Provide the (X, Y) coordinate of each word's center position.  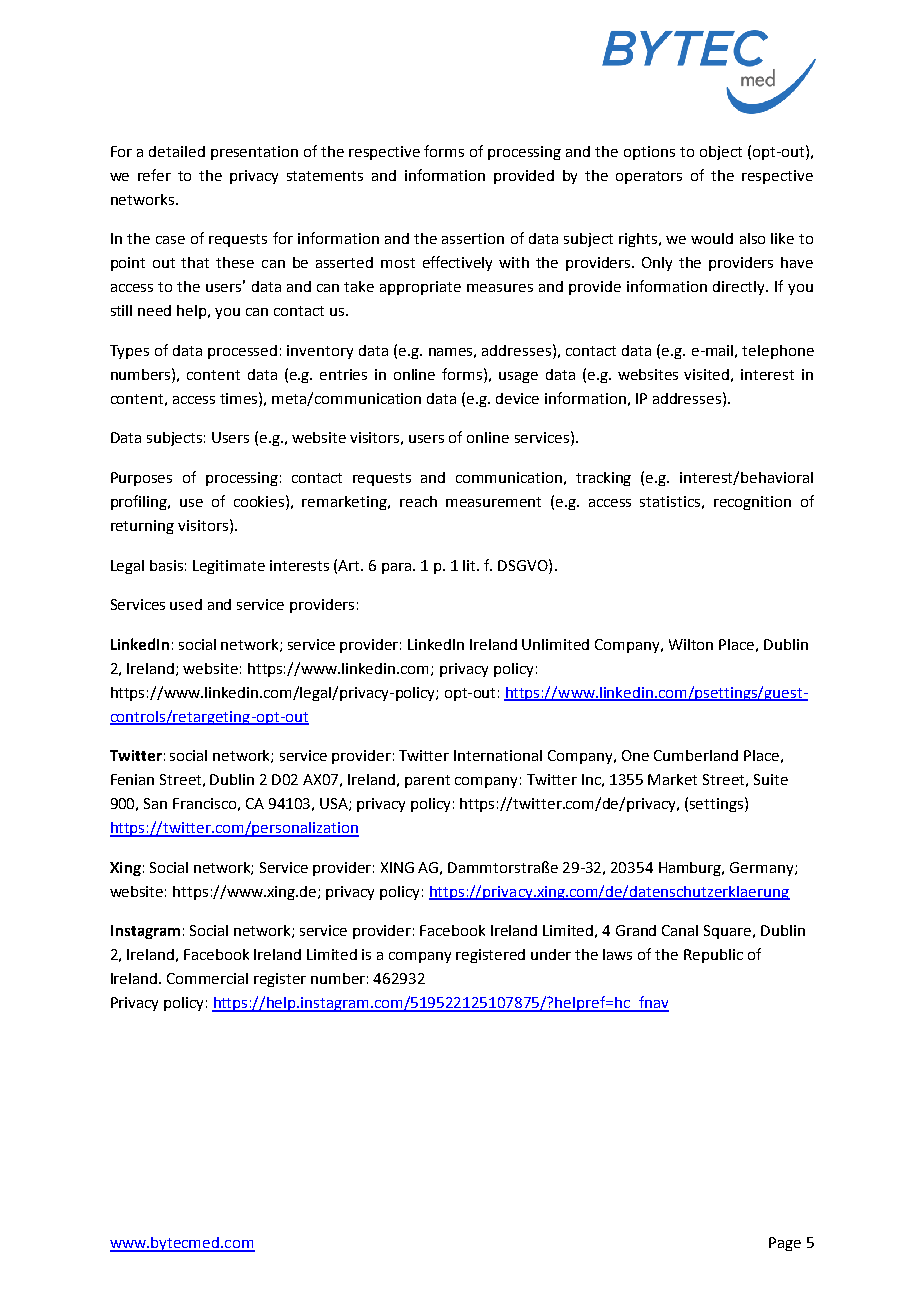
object (721, 153)
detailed (177, 151)
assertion (473, 238)
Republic (713, 956)
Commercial (207, 978)
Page (785, 1244)
